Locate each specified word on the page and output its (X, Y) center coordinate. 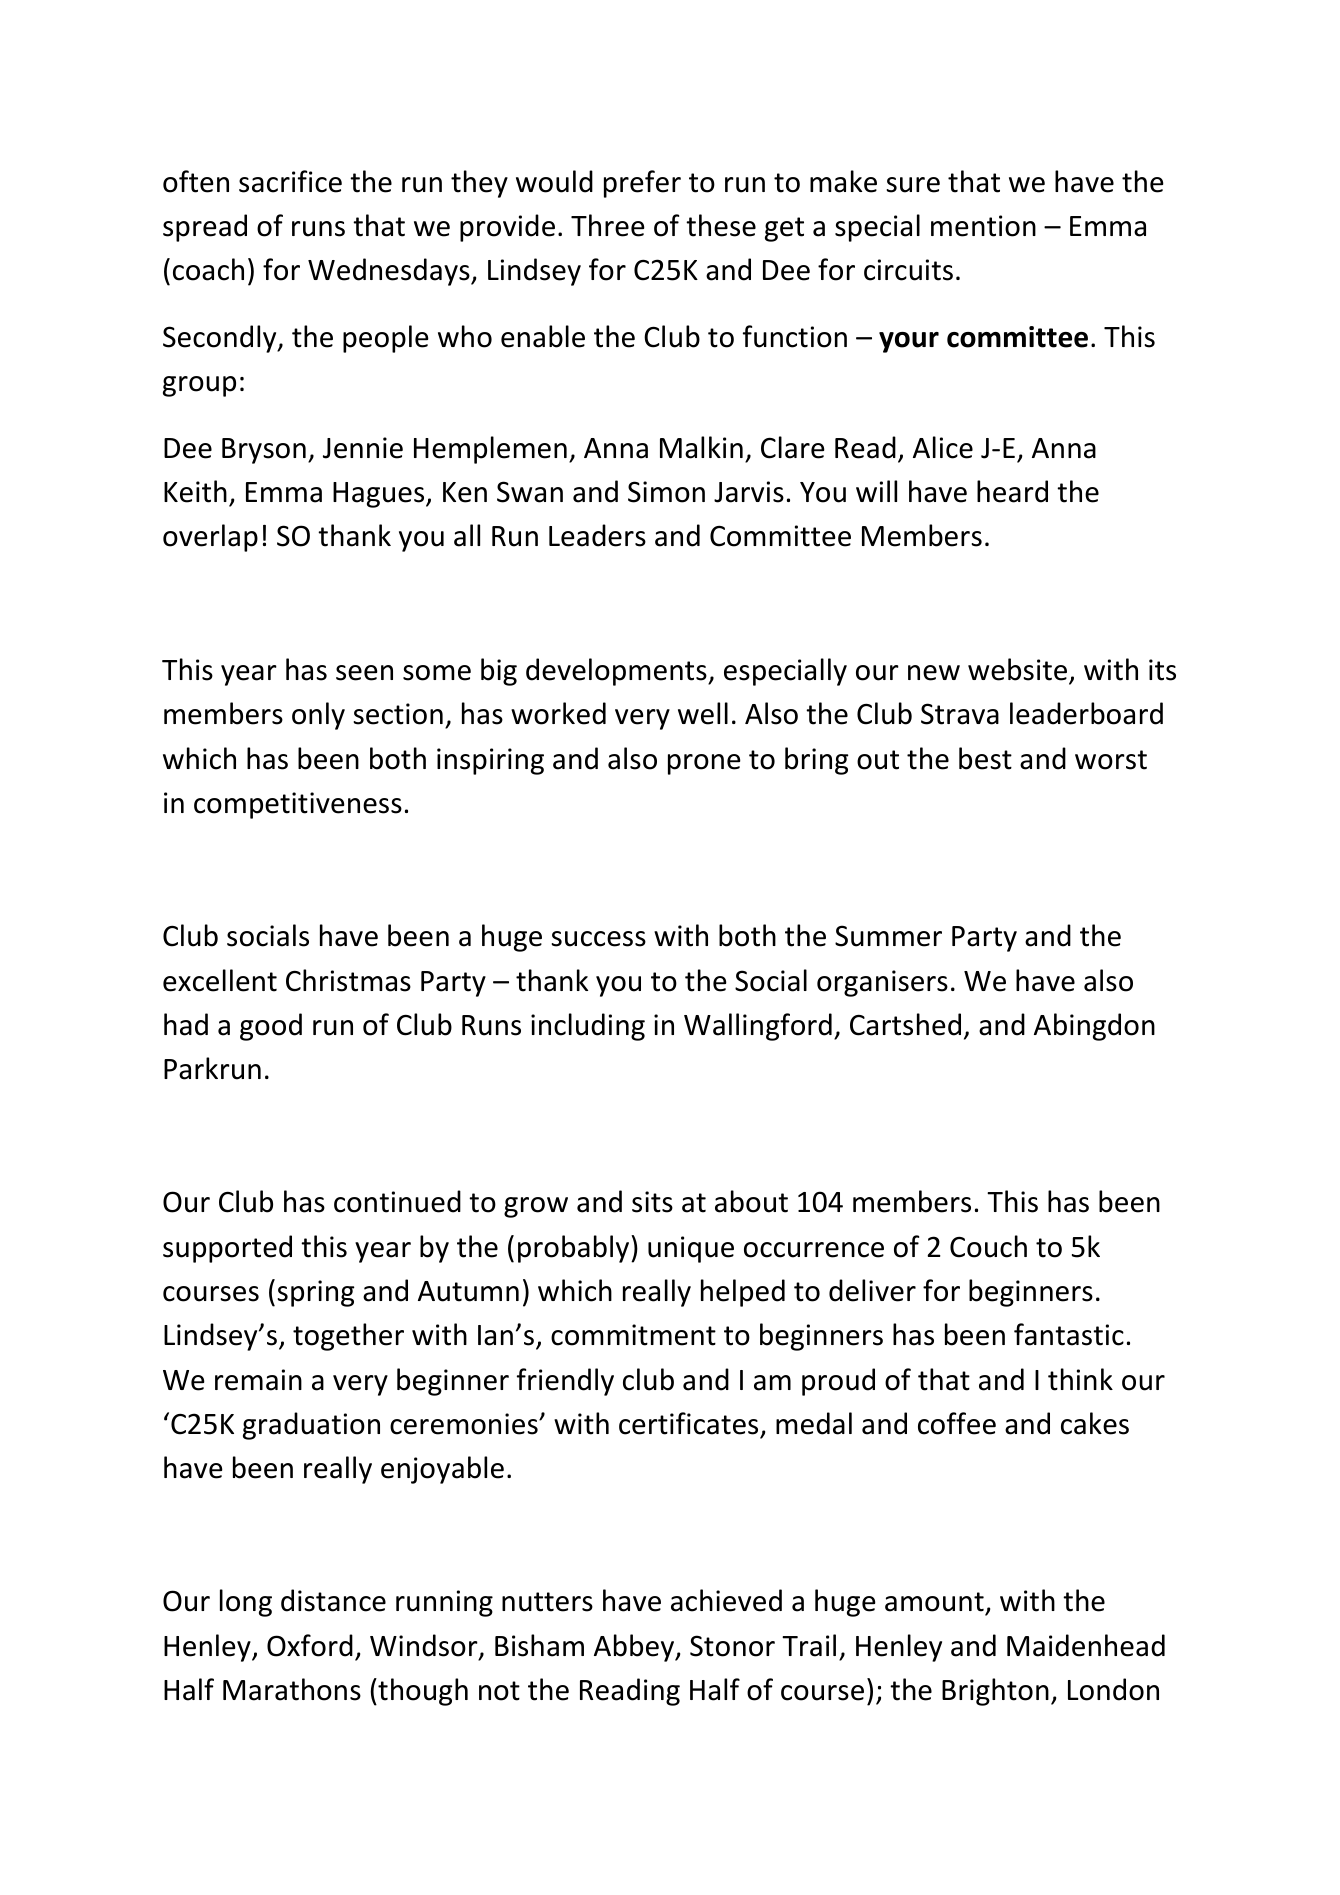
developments (617, 672)
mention (983, 226)
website (1019, 670)
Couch (988, 1246)
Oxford (310, 1645)
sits (652, 1202)
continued (397, 1201)
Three (608, 225)
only (318, 716)
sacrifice (290, 181)
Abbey (635, 1648)
